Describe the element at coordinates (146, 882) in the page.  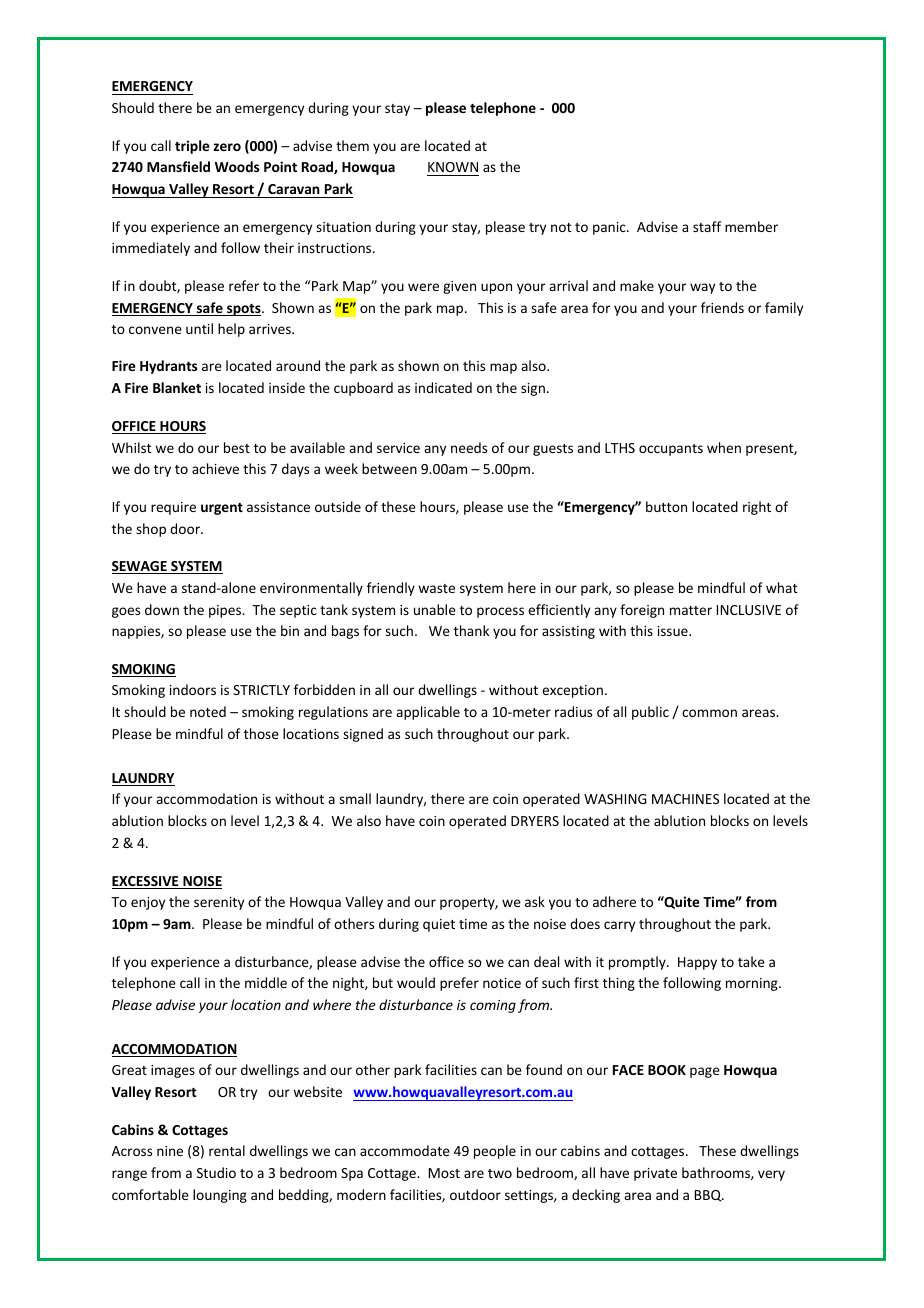
I see `EXCESSIVE` at that location.
